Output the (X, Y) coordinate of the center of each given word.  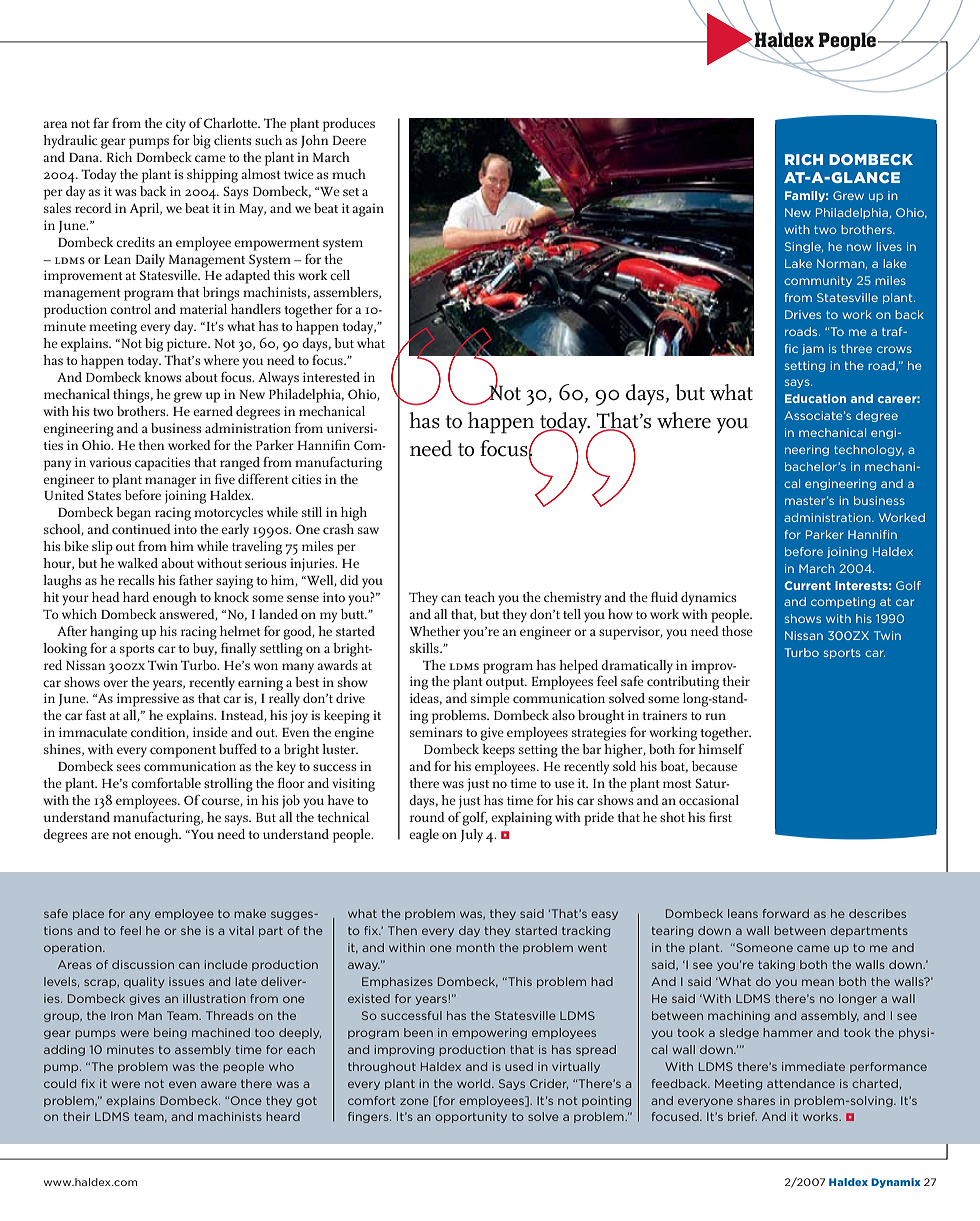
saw (368, 530)
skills (425, 648)
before (143, 495)
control (130, 309)
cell (340, 275)
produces (348, 125)
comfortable (166, 783)
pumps (149, 143)
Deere (349, 140)
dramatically (637, 666)
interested (331, 377)
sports (137, 651)
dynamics (708, 599)
